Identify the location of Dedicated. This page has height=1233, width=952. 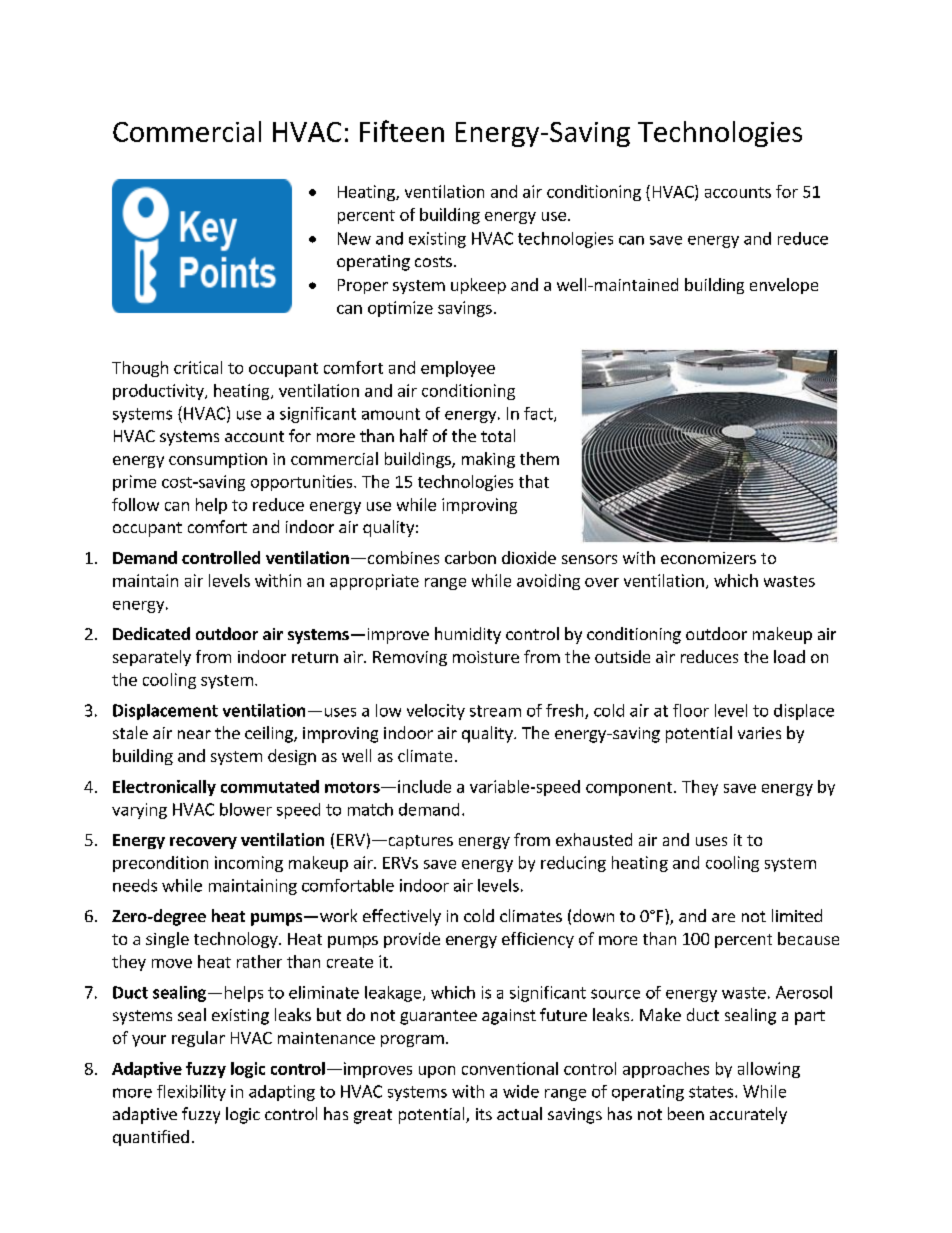
(151, 633).
